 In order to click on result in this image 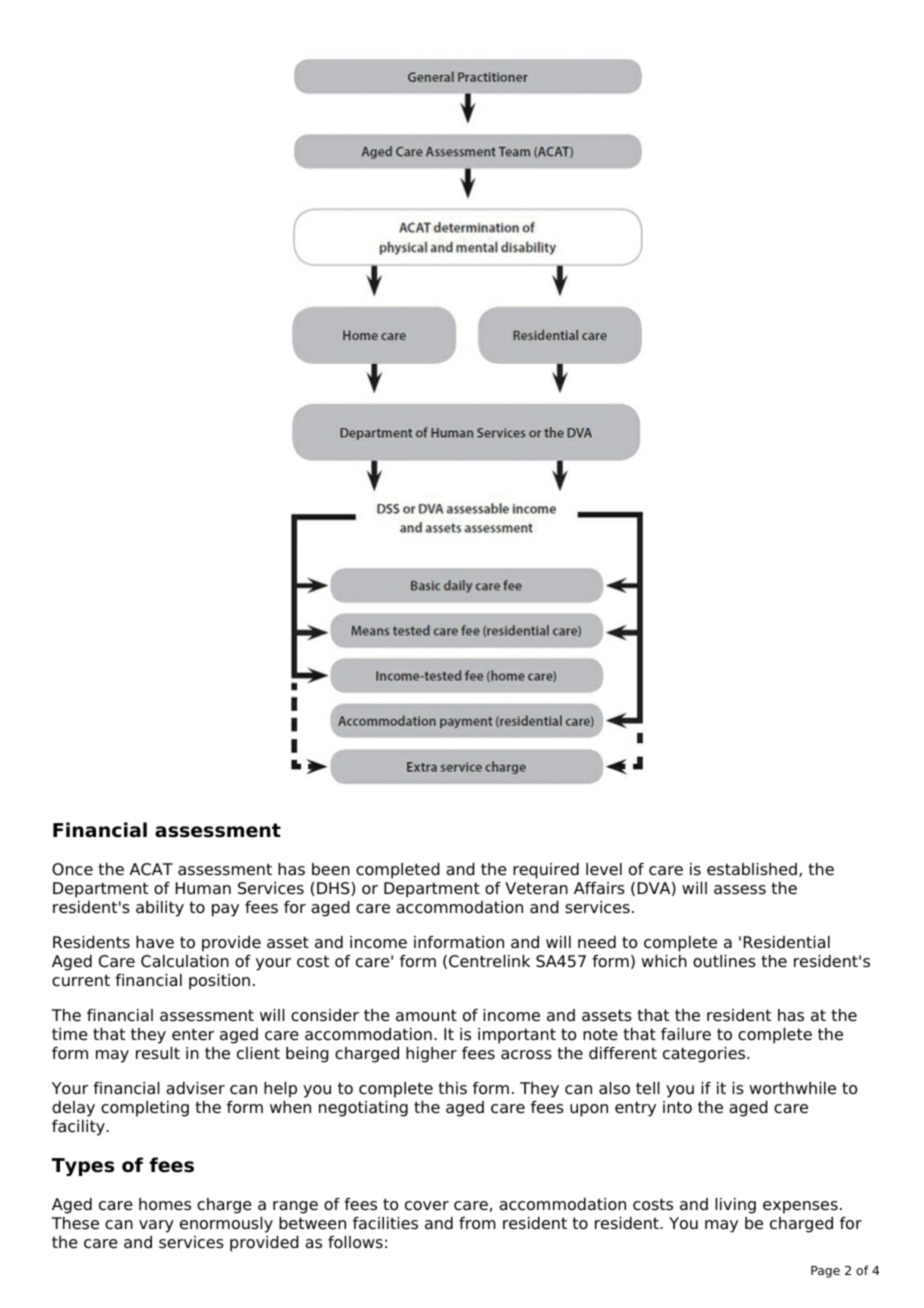, I will do `click(158, 1053)`.
